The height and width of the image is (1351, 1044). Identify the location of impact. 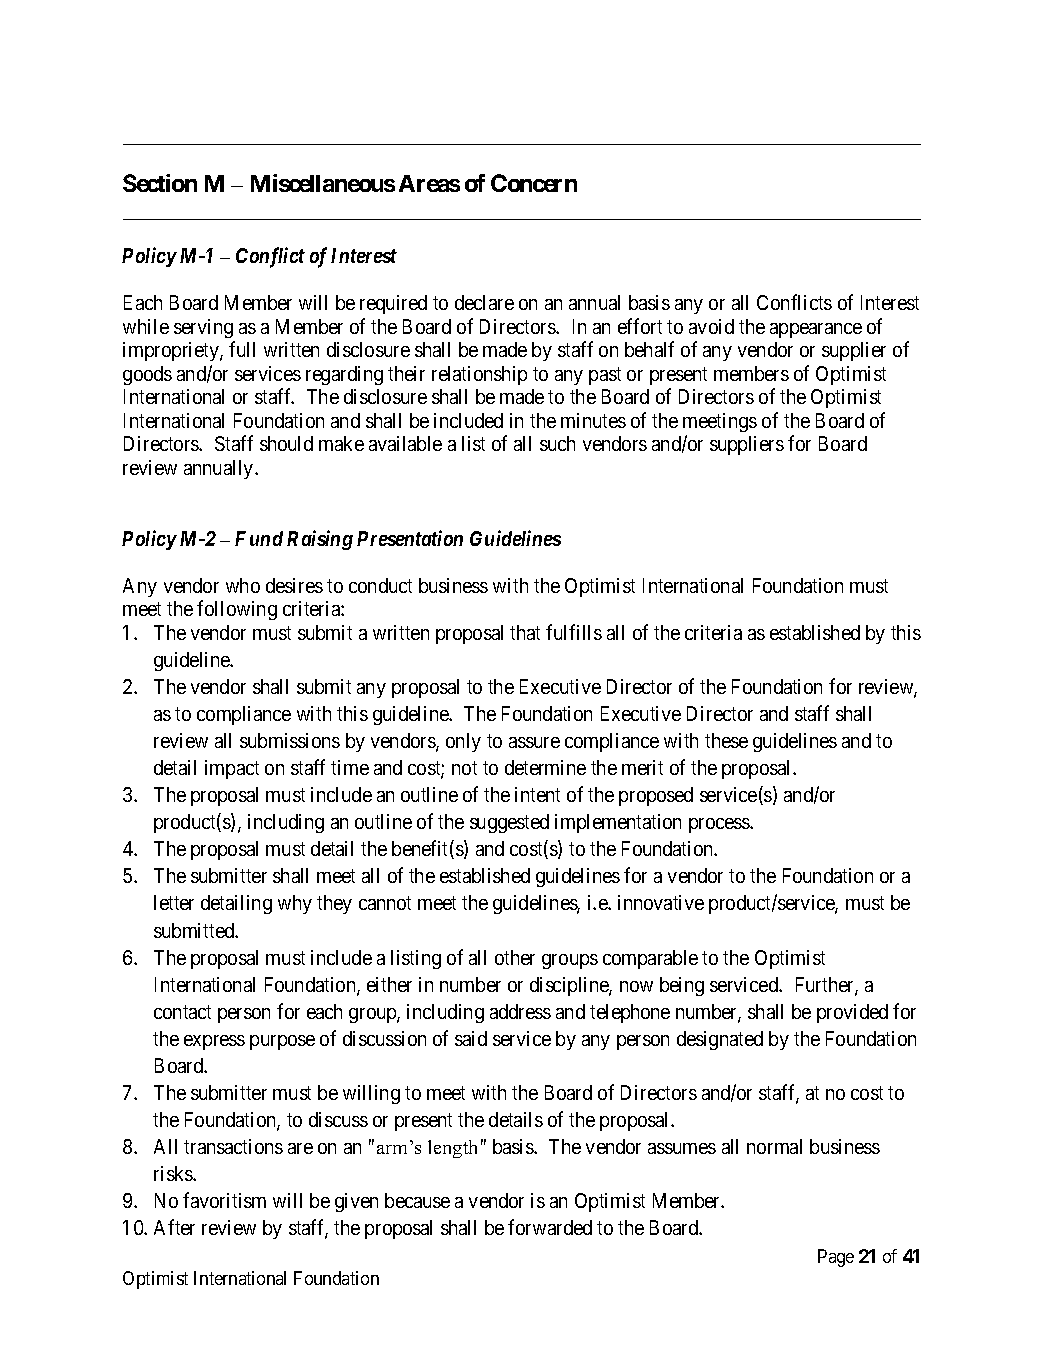
(232, 769).
